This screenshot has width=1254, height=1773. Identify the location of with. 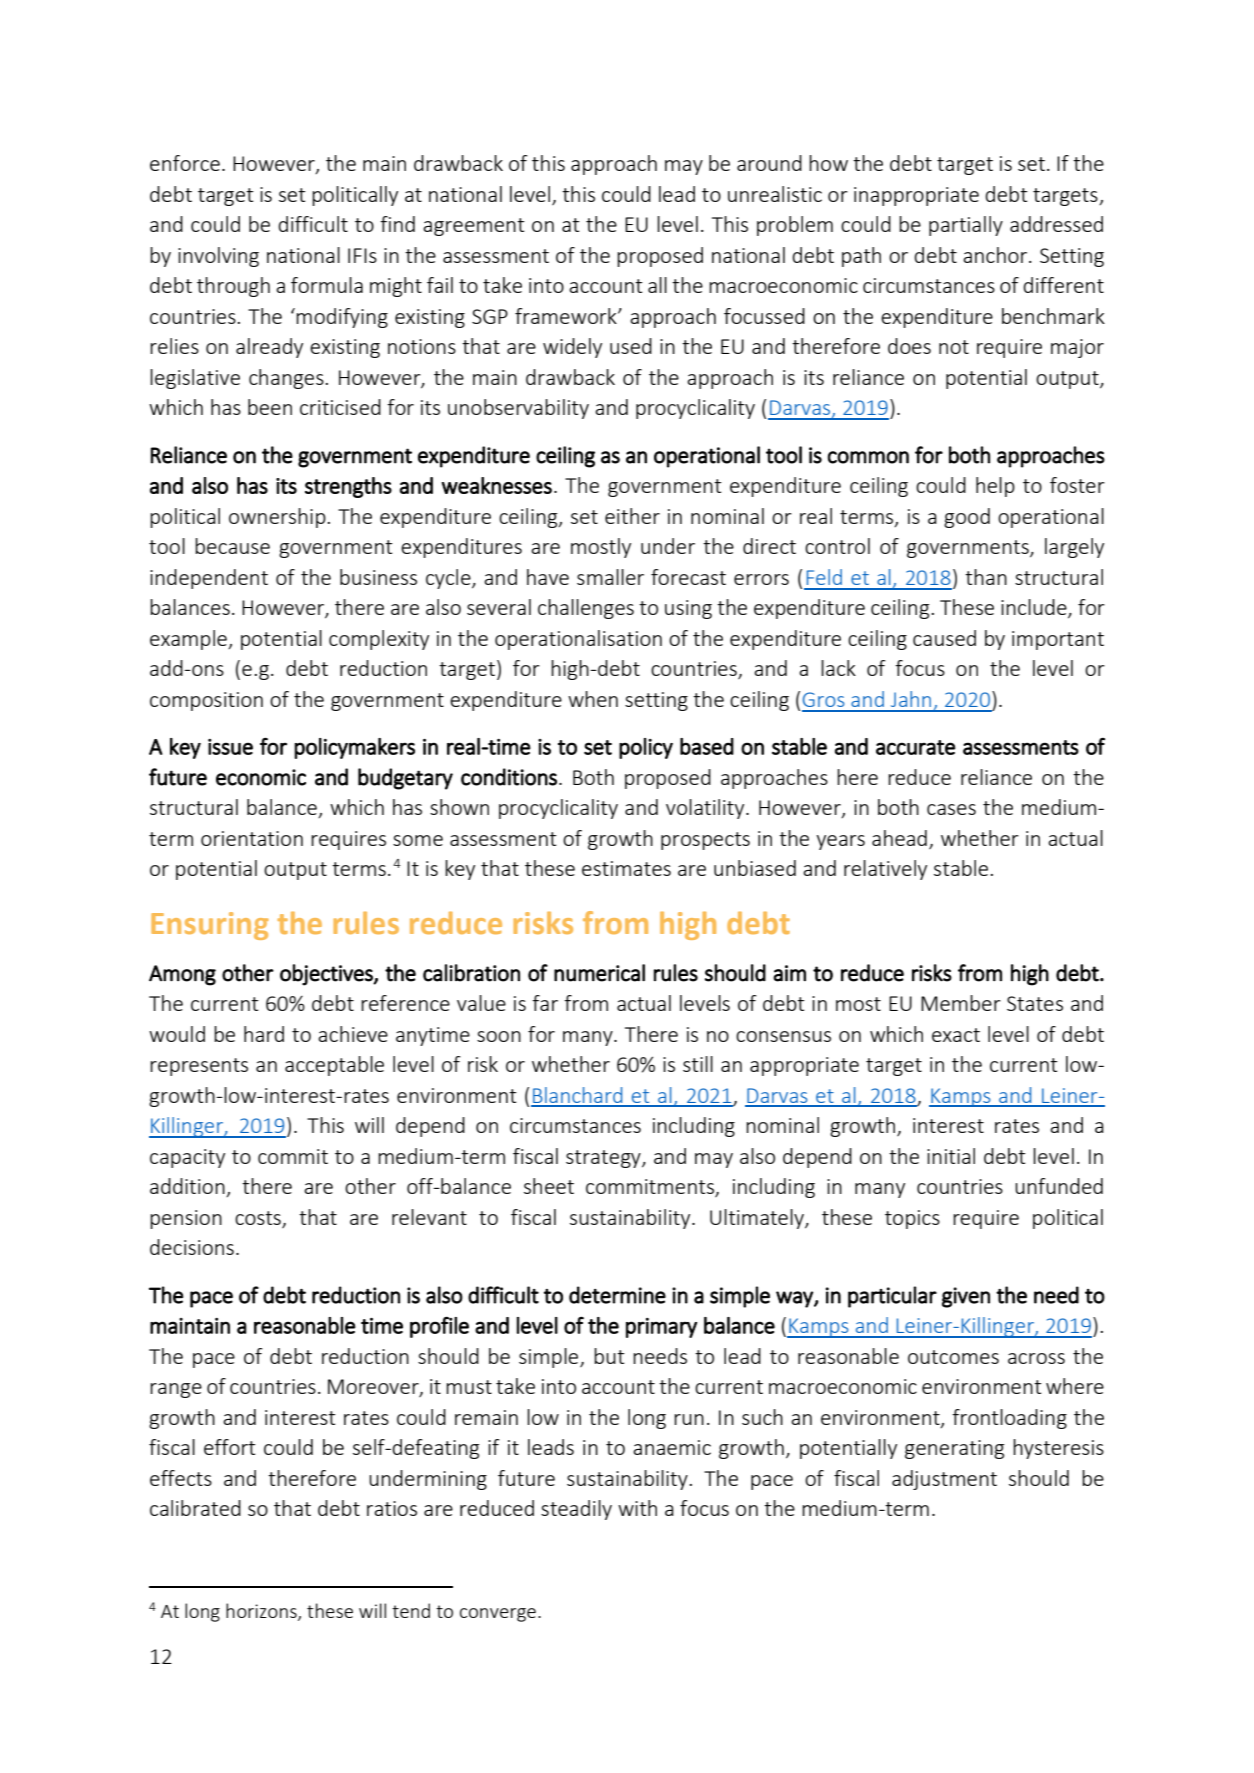
(637, 1508).
